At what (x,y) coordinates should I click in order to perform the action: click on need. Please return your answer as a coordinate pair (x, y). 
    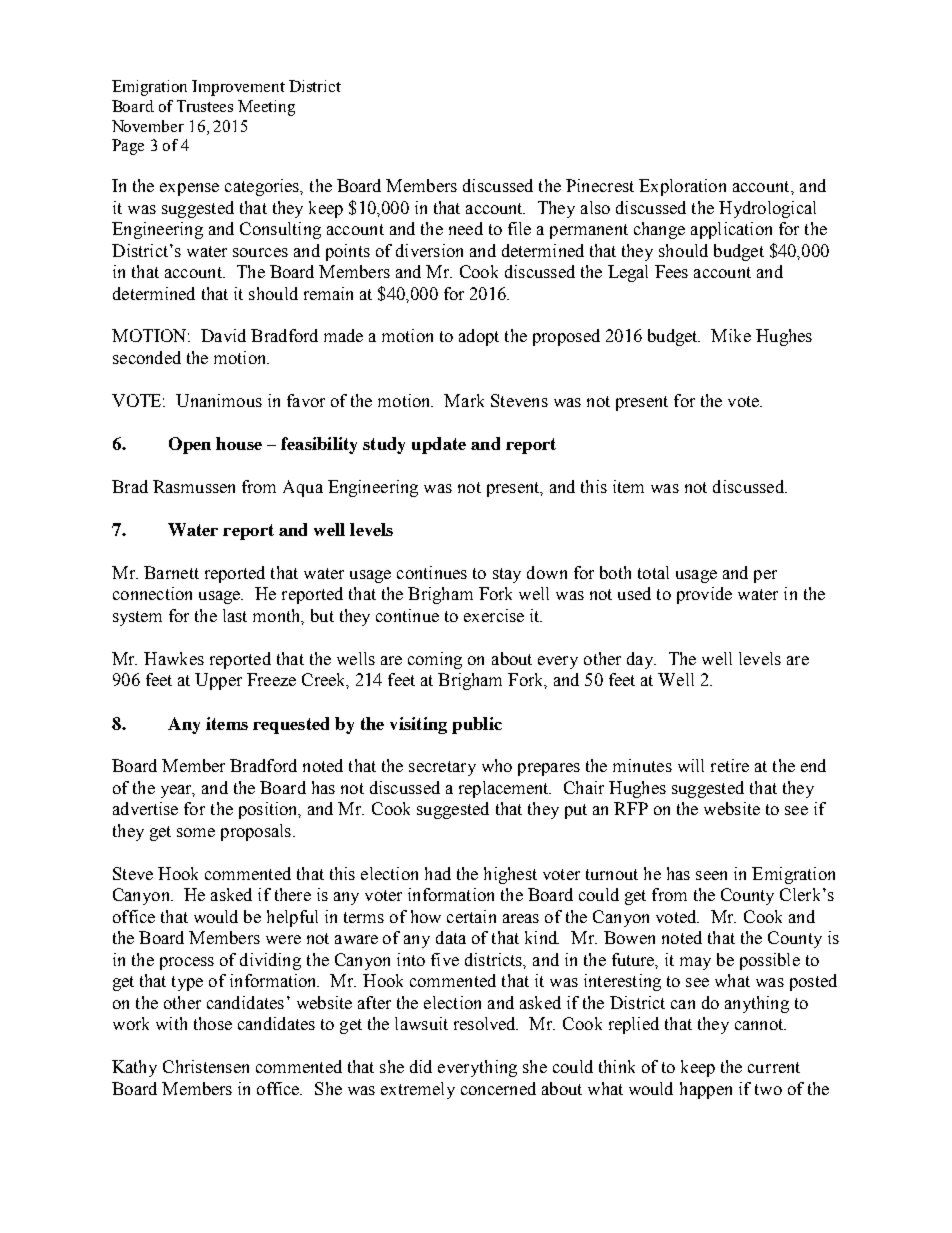
    Looking at the image, I should click on (466, 228).
